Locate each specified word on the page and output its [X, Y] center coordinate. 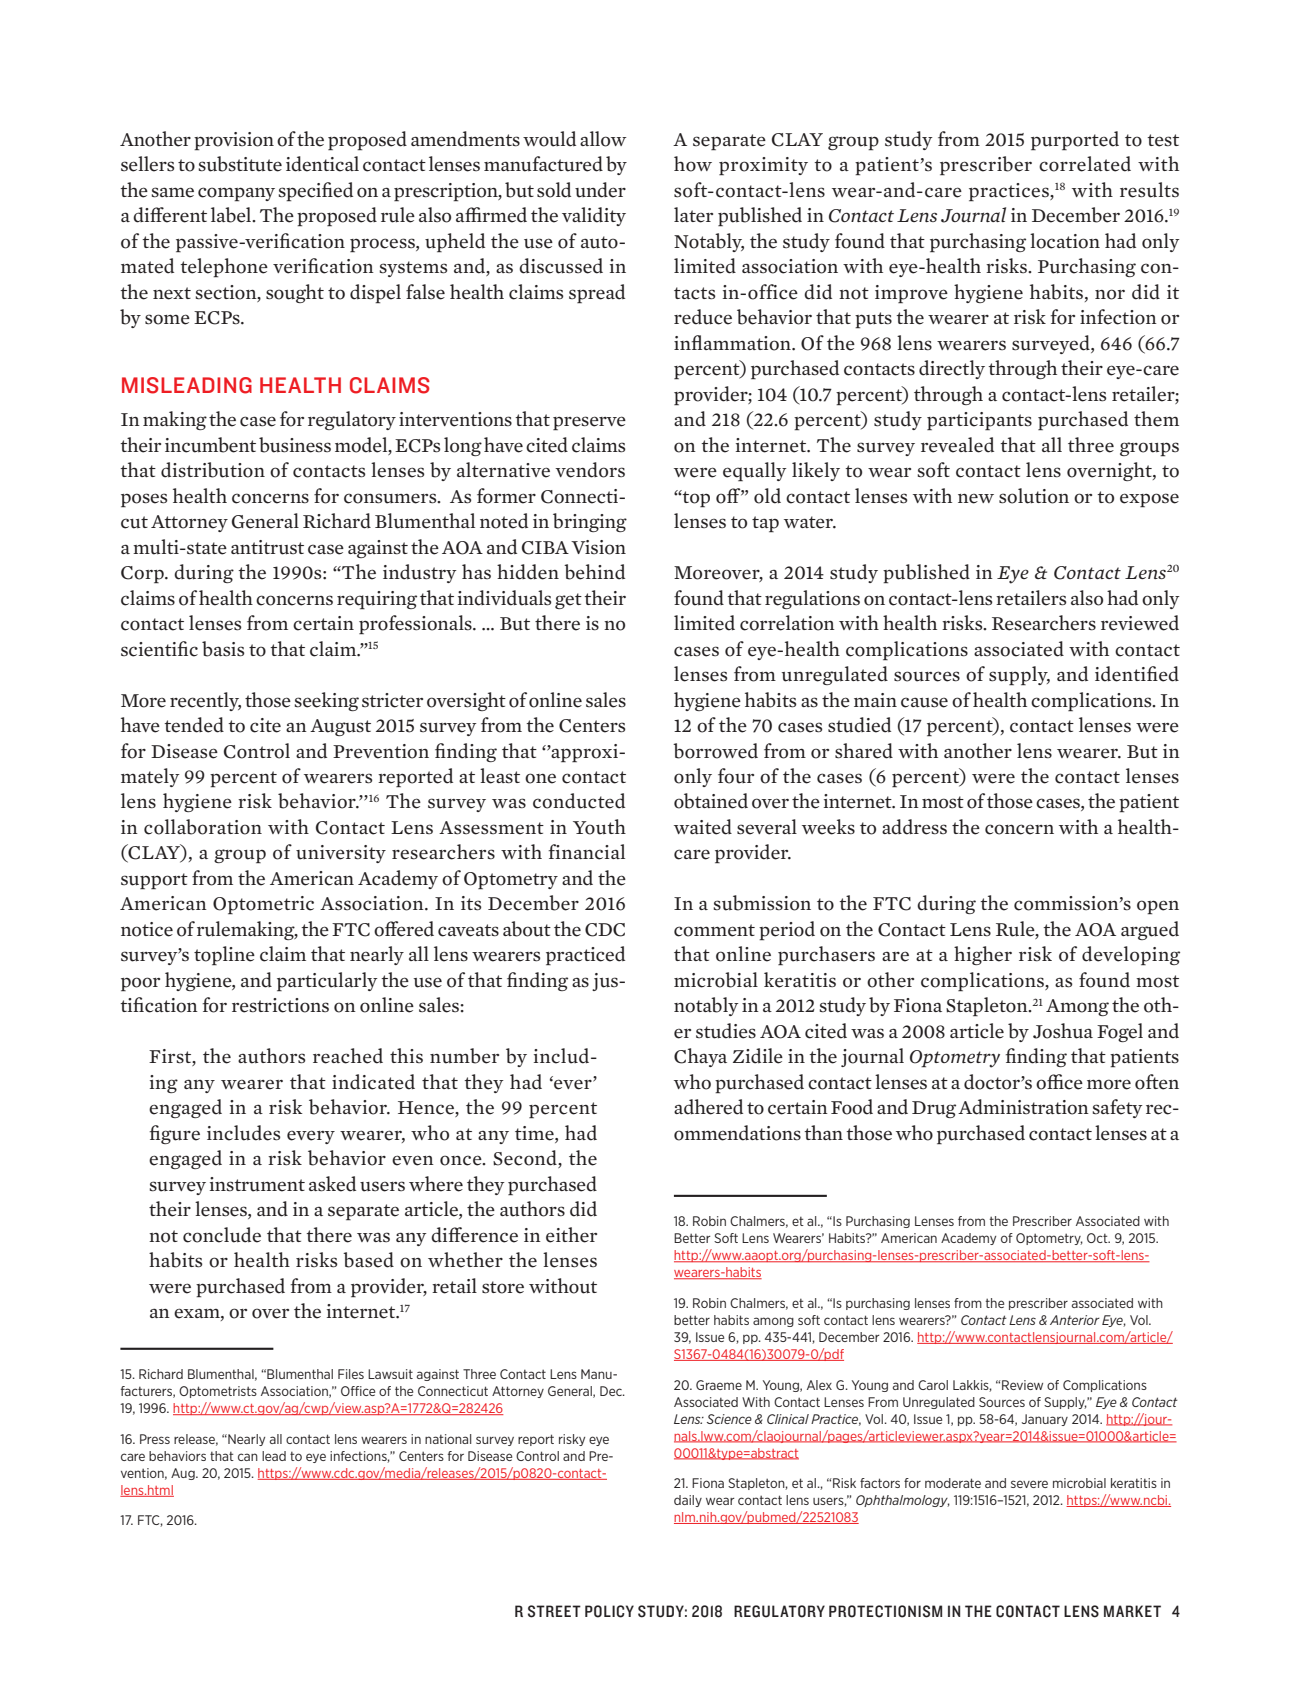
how [693, 164]
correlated [1085, 164]
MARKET [1132, 1611]
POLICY [609, 1611]
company [236, 194]
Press [155, 1439]
